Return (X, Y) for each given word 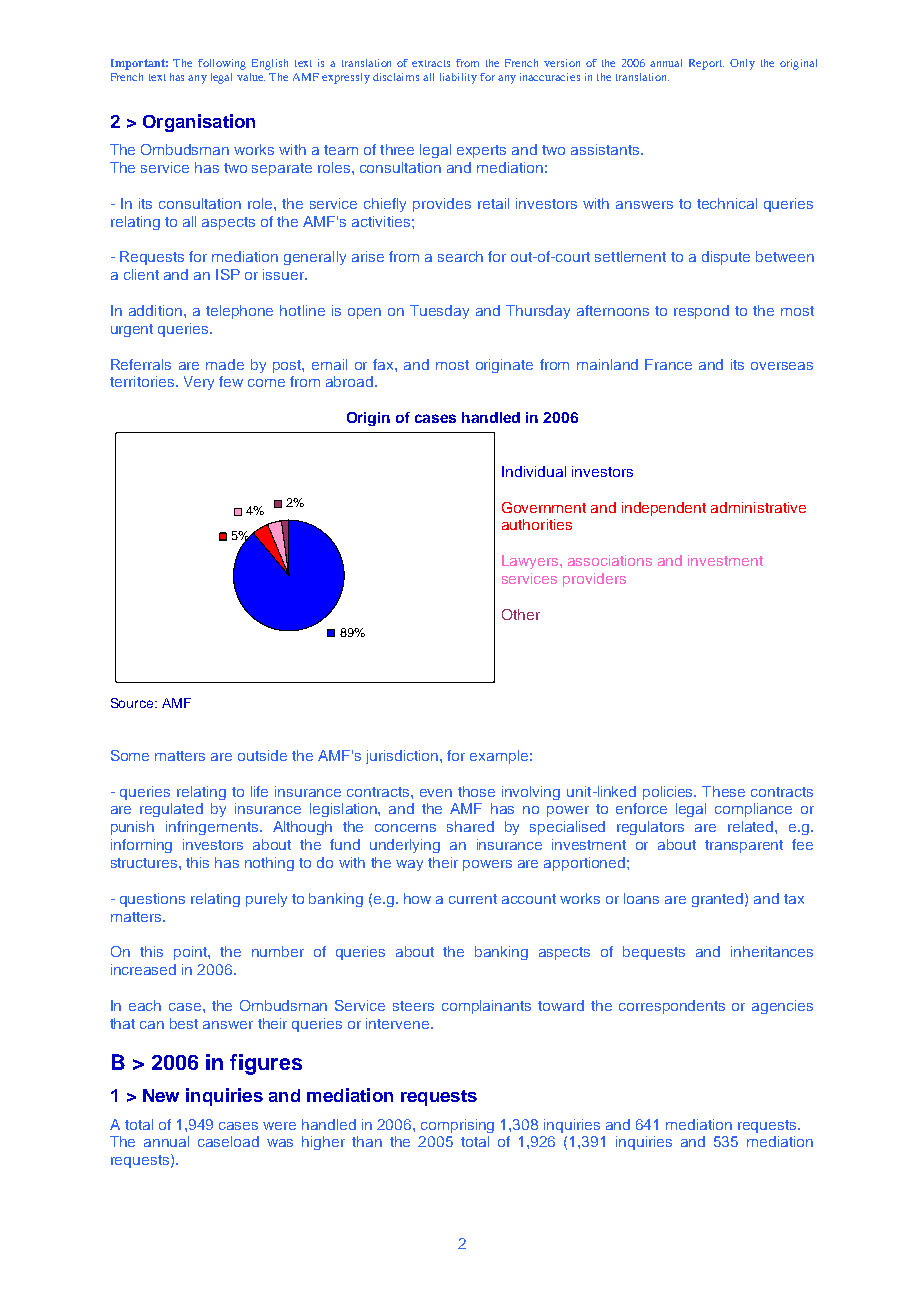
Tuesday (439, 312)
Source (133, 703)
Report (706, 64)
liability (458, 78)
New (161, 1095)
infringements (213, 828)
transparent (744, 846)
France (668, 364)
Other (521, 614)
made (225, 364)
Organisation (199, 123)
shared (470, 826)
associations (610, 560)
